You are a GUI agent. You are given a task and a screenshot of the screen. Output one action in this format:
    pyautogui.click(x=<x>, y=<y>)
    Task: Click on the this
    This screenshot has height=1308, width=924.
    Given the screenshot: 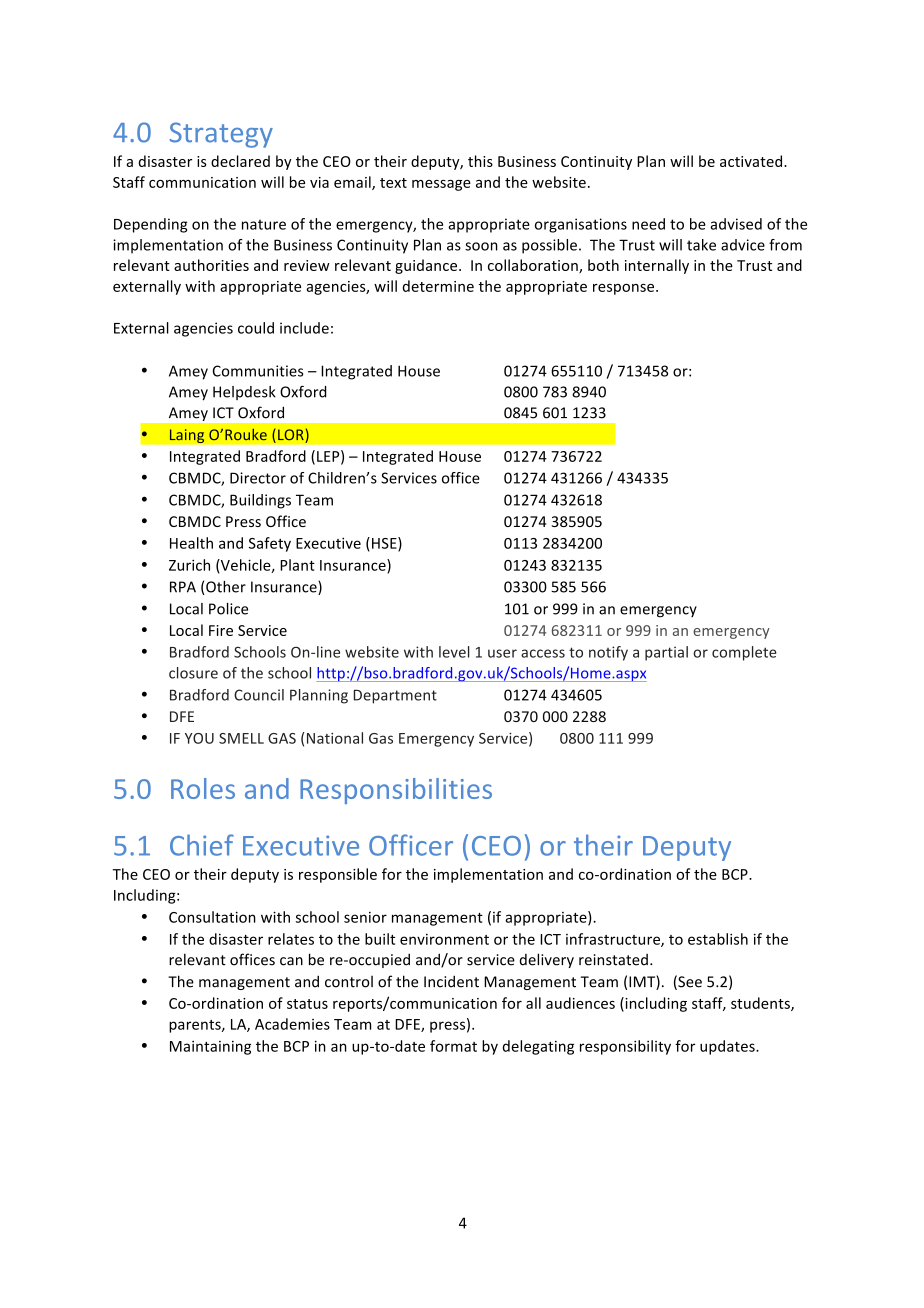 What is the action you would take?
    pyautogui.click(x=480, y=161)
